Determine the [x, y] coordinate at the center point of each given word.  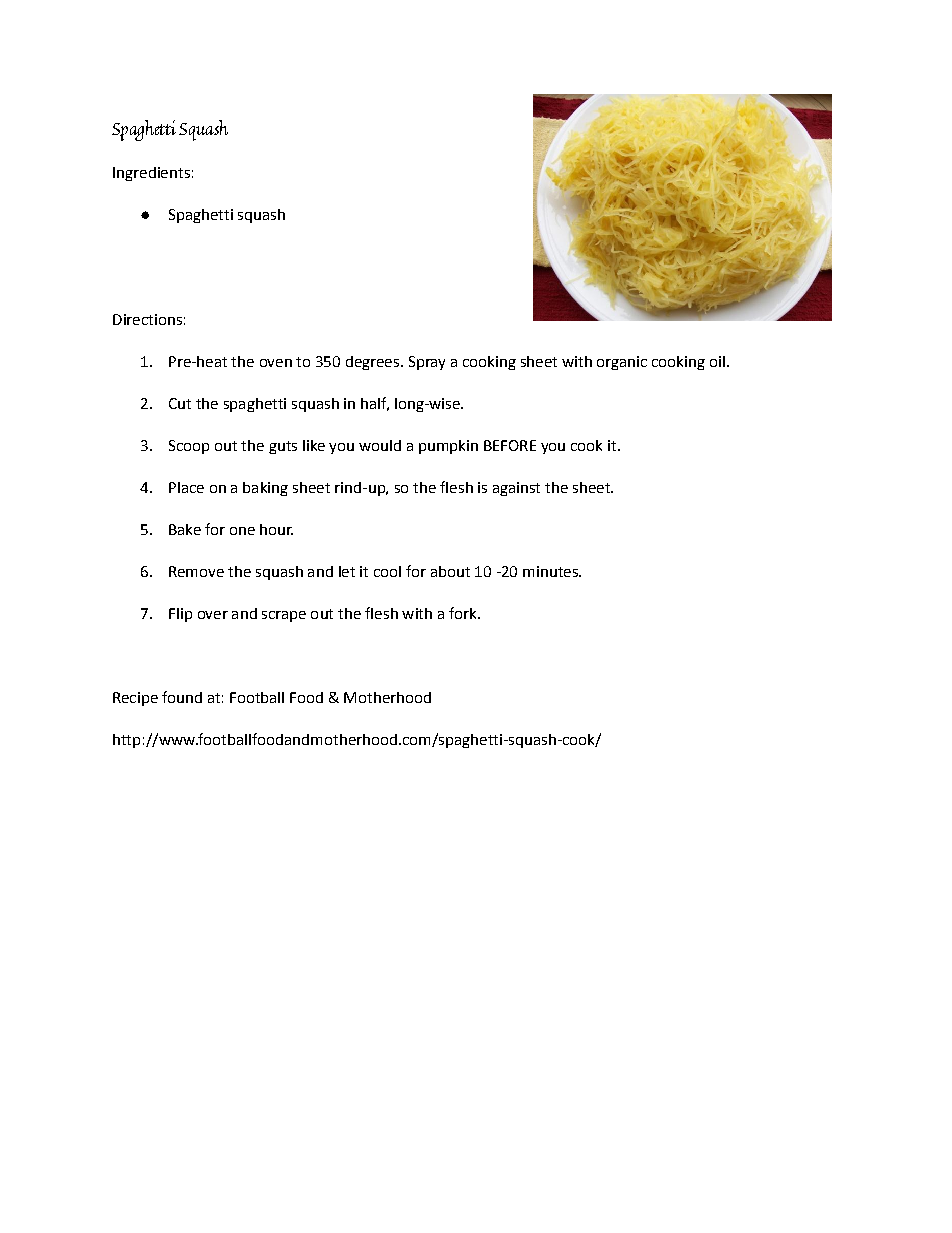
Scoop [189, 447]
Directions [147, 319]
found [182, 697]
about [450, 571]
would [380, 445]
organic [622, 363]
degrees [372, 363]
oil [717, 361]
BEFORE [510, 445]
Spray [427, 363]
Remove [196, 571]
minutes [551, 571]
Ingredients [151, 174]
